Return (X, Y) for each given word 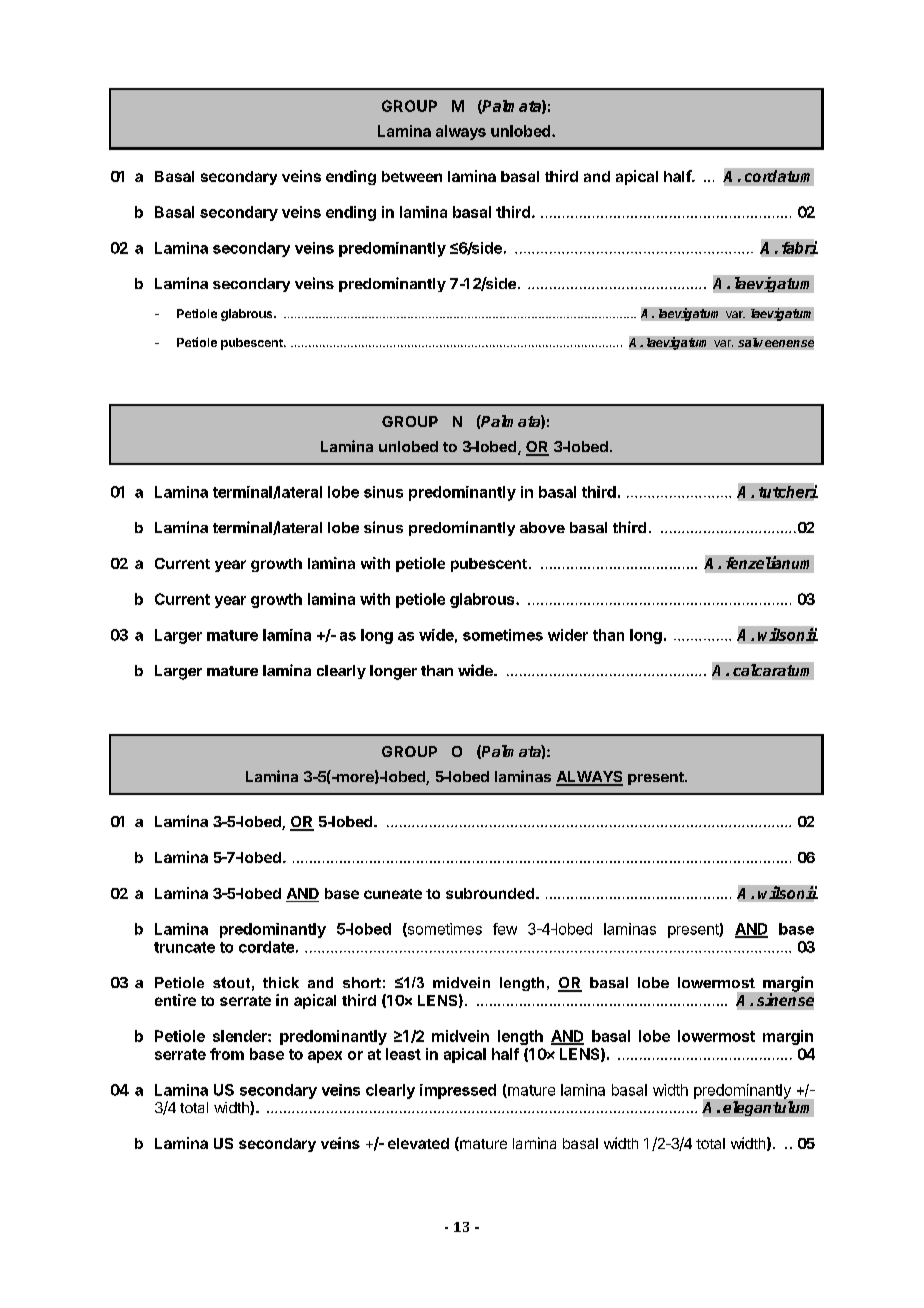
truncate (184, 947)
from (227, 1054)
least (403, 1054)
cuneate (393, 894)
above (542, 527)
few (505, 929)
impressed (458, 1091)
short (362, 982)
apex (325, 1057)
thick (281, 982)
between (412, 176)
